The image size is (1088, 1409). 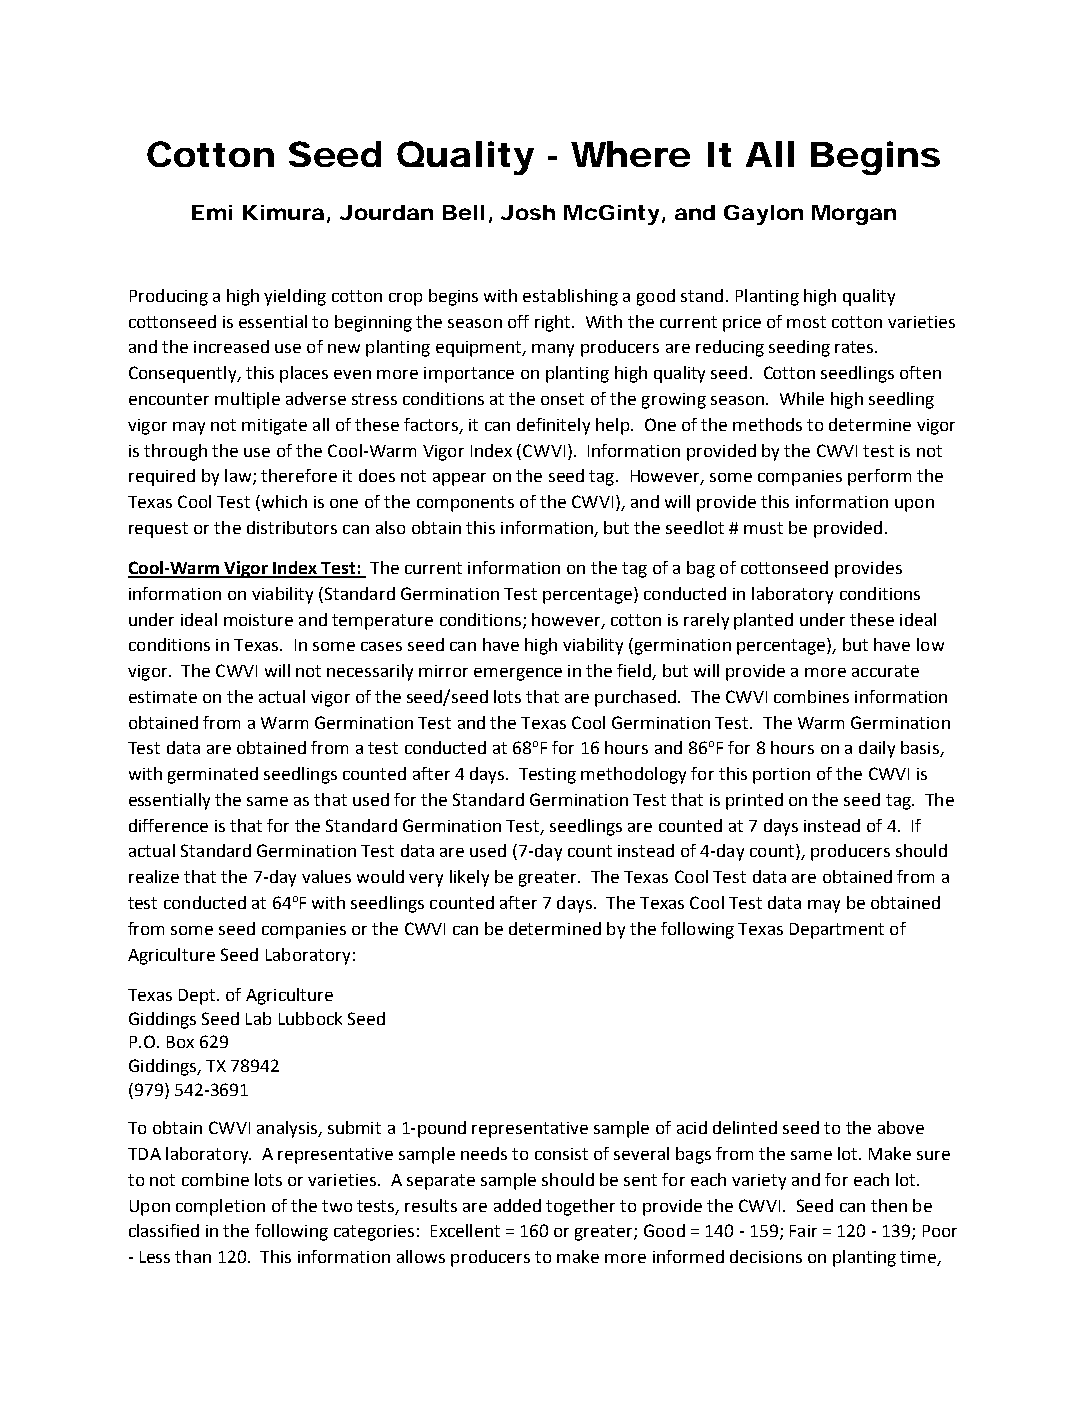 What do you see at coordinates (212, 212) in the document?
I see `Emi` at bounding box center [212, 212].
